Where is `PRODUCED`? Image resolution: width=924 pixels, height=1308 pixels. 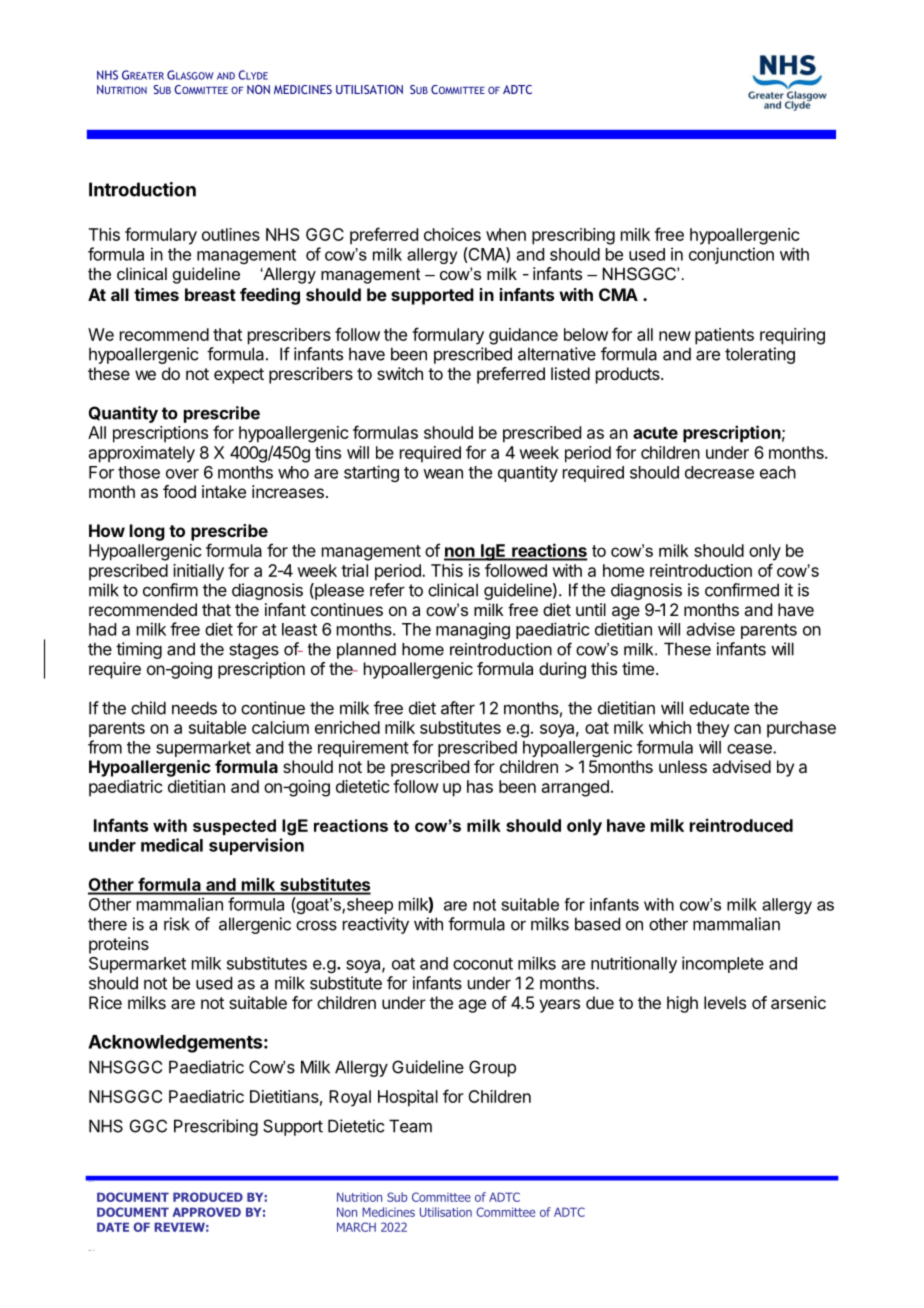 PRODUCED is located at coordinates (208, 1197).
